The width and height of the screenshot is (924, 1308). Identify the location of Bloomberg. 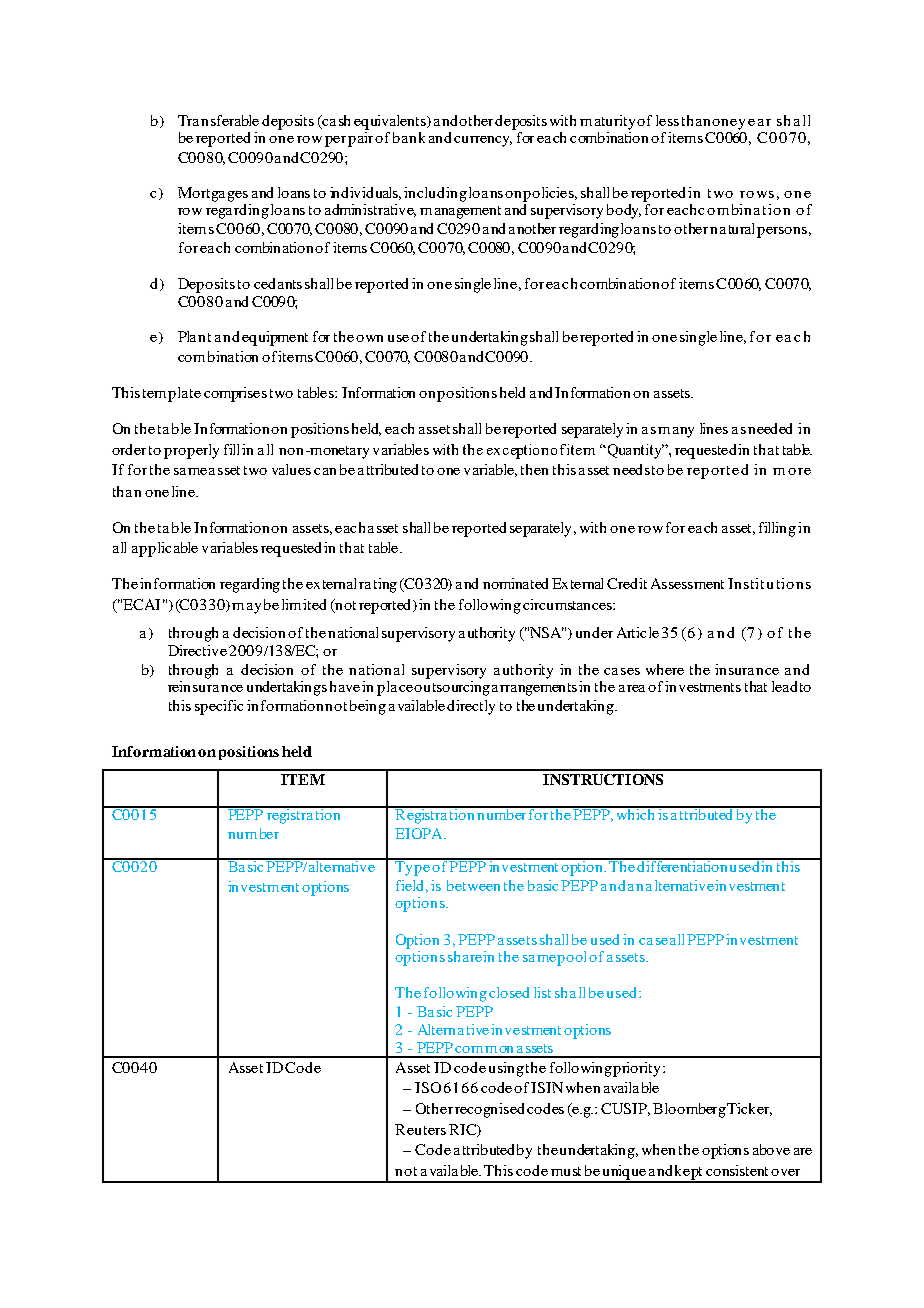
(689, 1110).
